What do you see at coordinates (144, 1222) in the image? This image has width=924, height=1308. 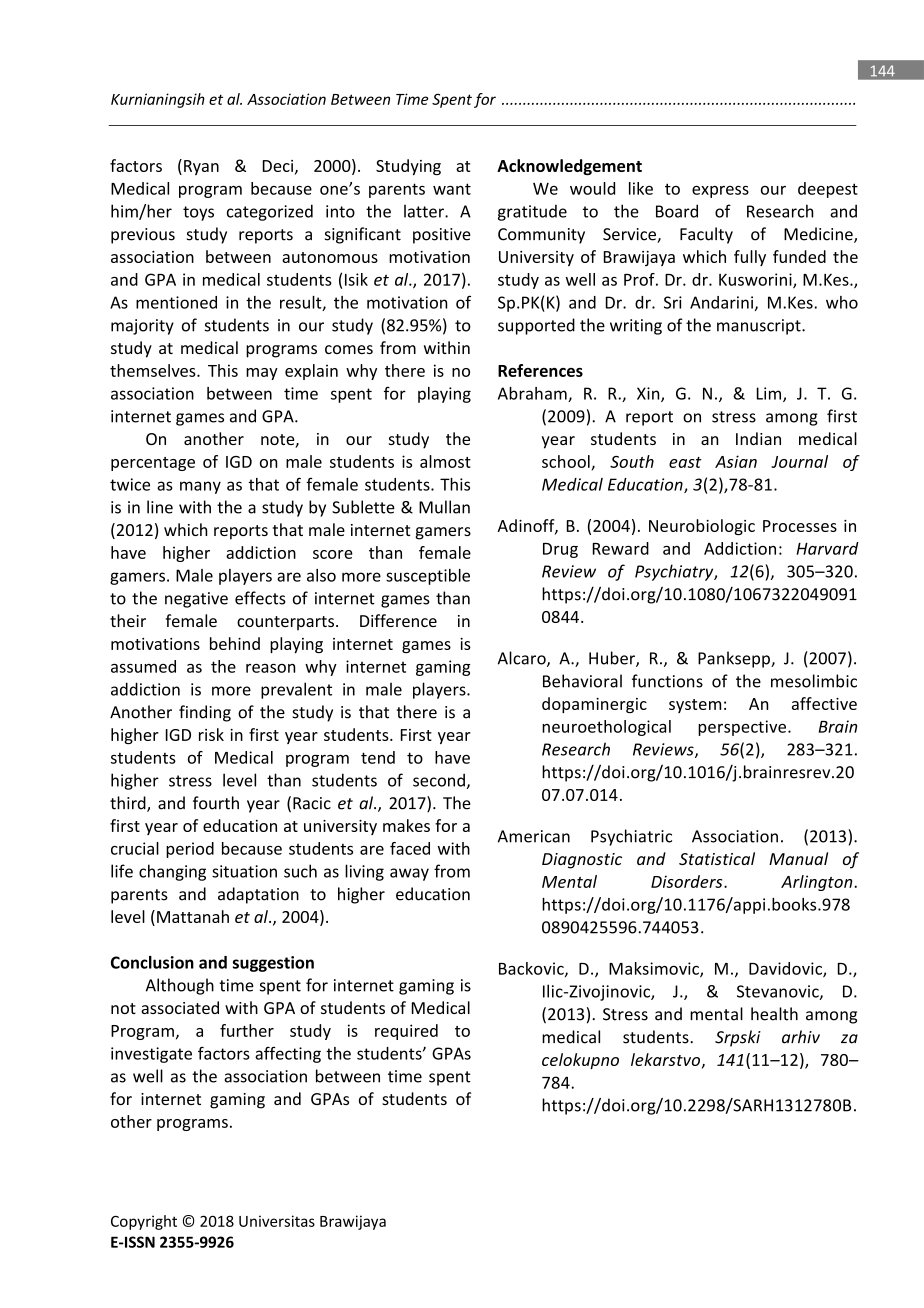 I see `Copyright` at bounding box center [144, 1222].
